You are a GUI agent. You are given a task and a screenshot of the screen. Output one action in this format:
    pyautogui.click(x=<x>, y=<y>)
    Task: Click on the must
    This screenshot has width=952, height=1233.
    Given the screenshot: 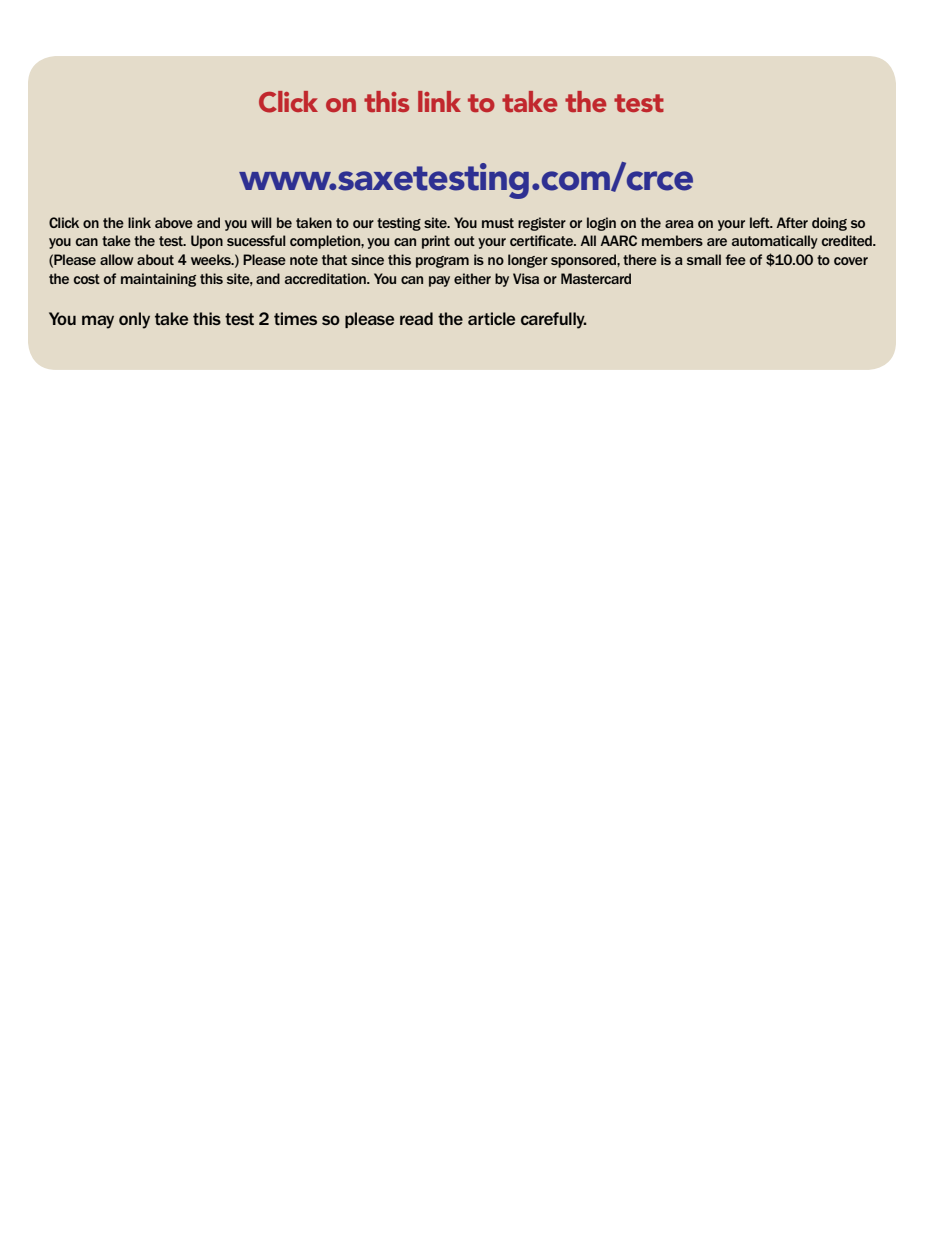 What is the action you would take?
    pyautogui.click(x=498, y=223)
